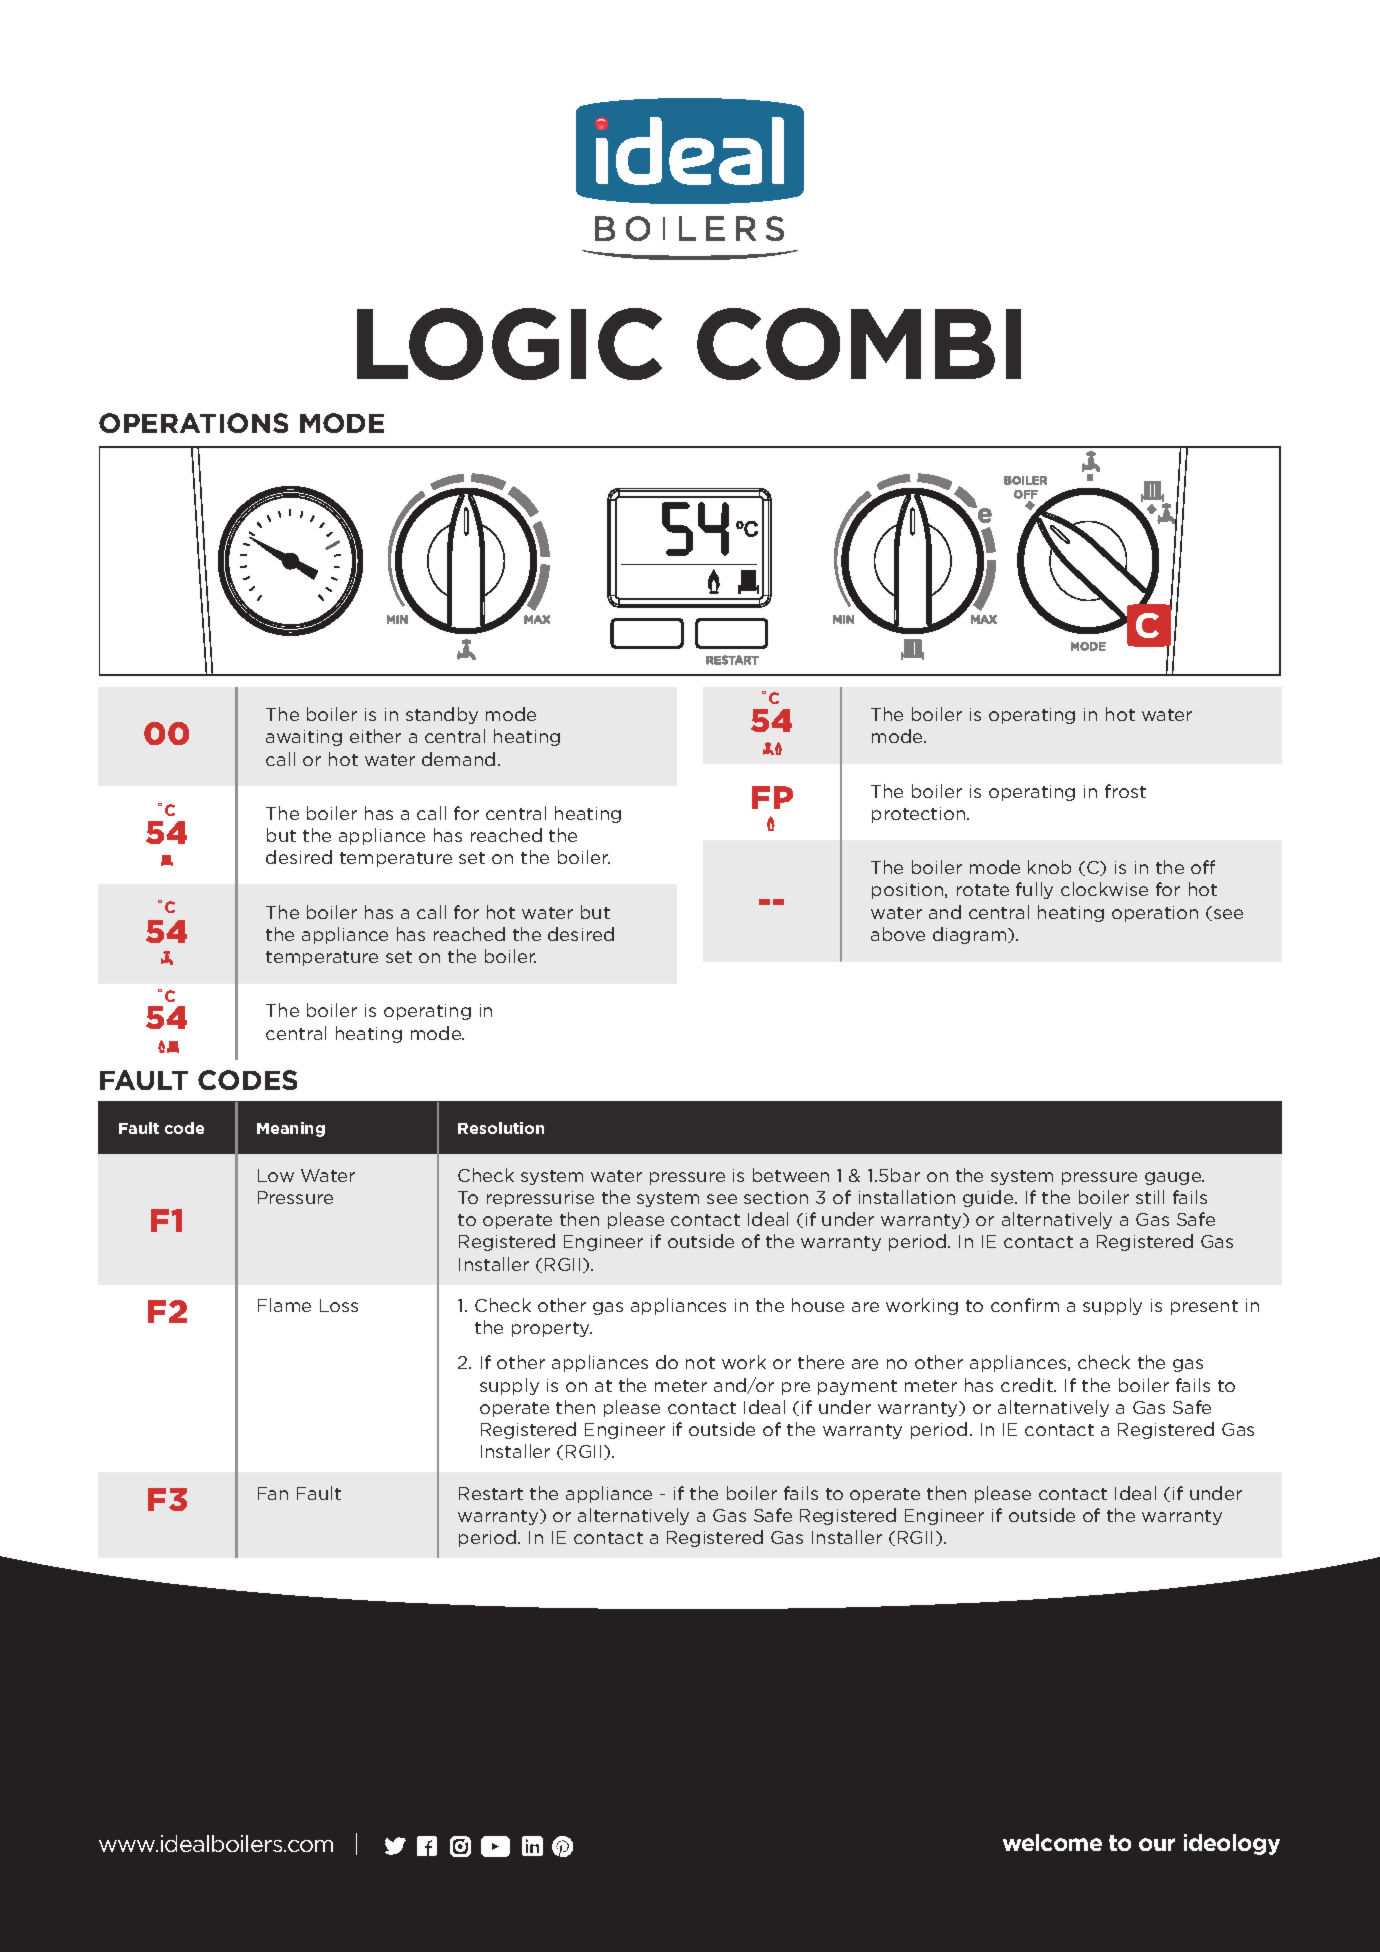 This page has height=1952, width=1380. I want to click on Restart, so click(491, 1493).
